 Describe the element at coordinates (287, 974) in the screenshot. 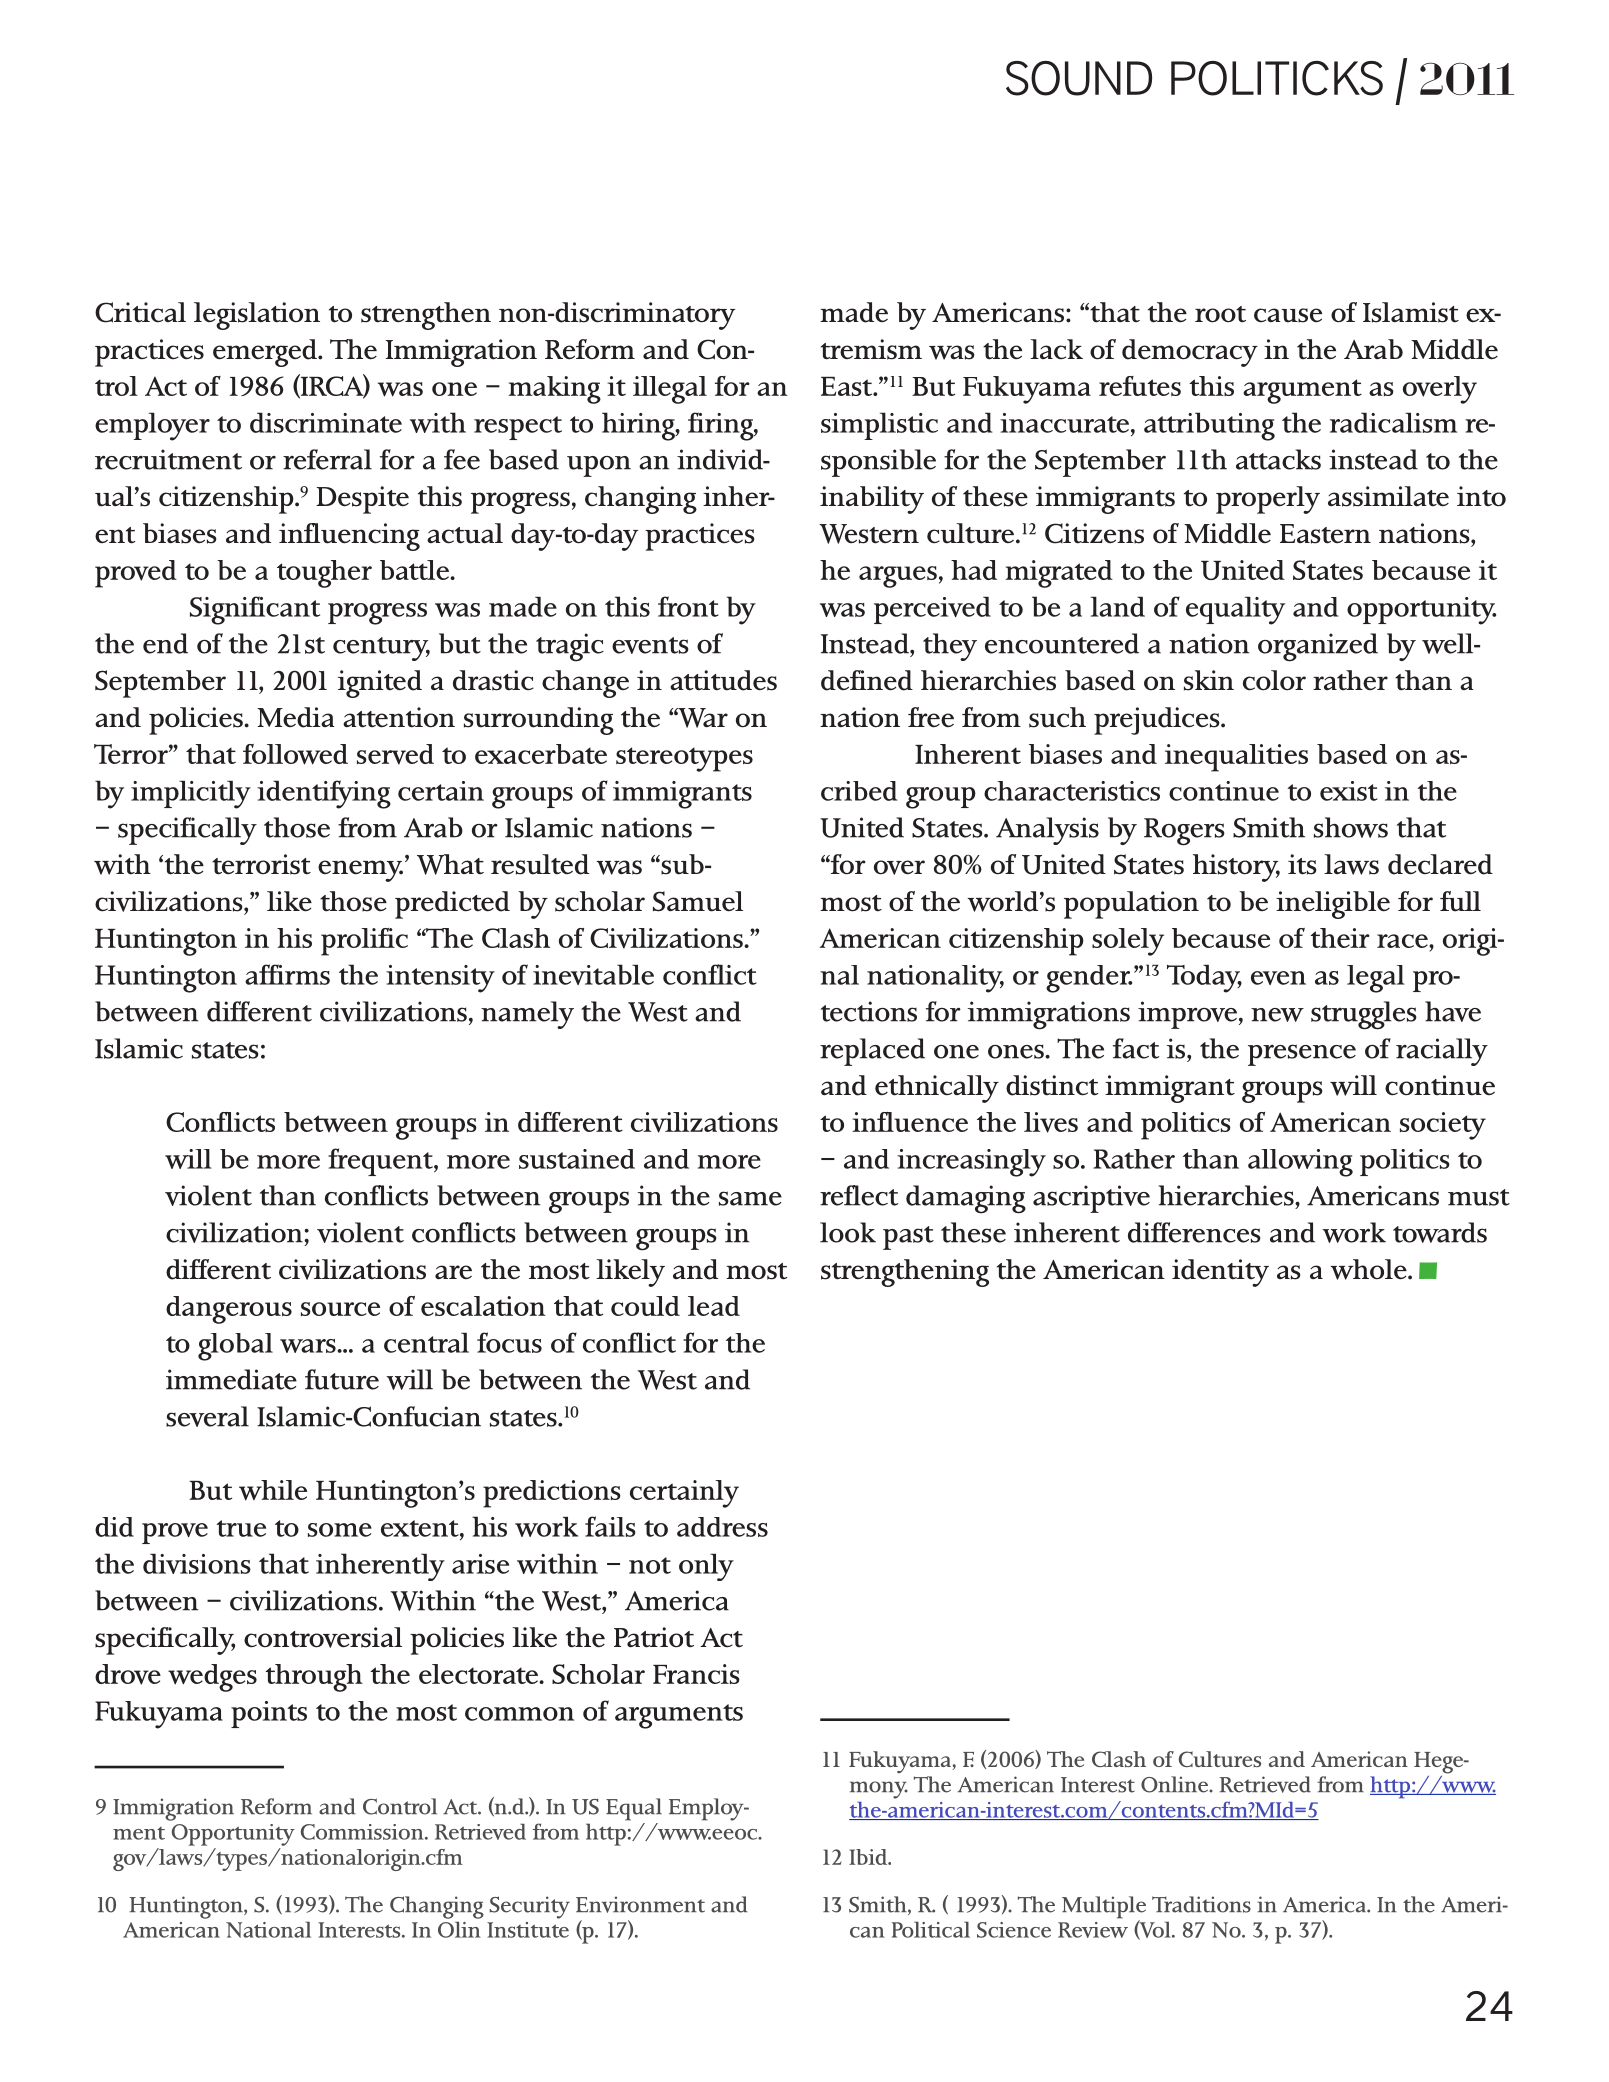

I see `affirms` at that location.
